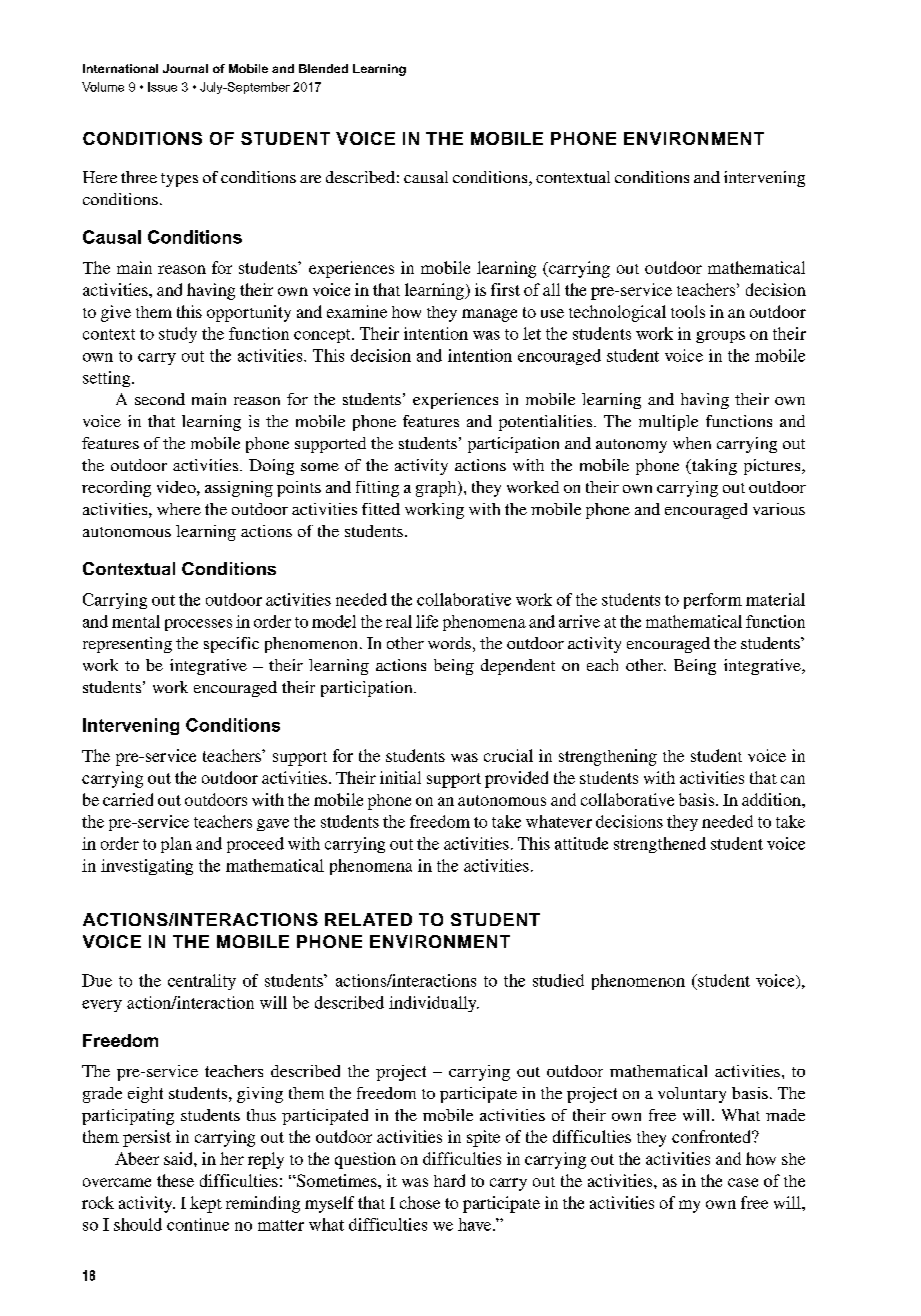  Describe the element at coordinates (175, 1180) in the page. I see `these` at that location.
